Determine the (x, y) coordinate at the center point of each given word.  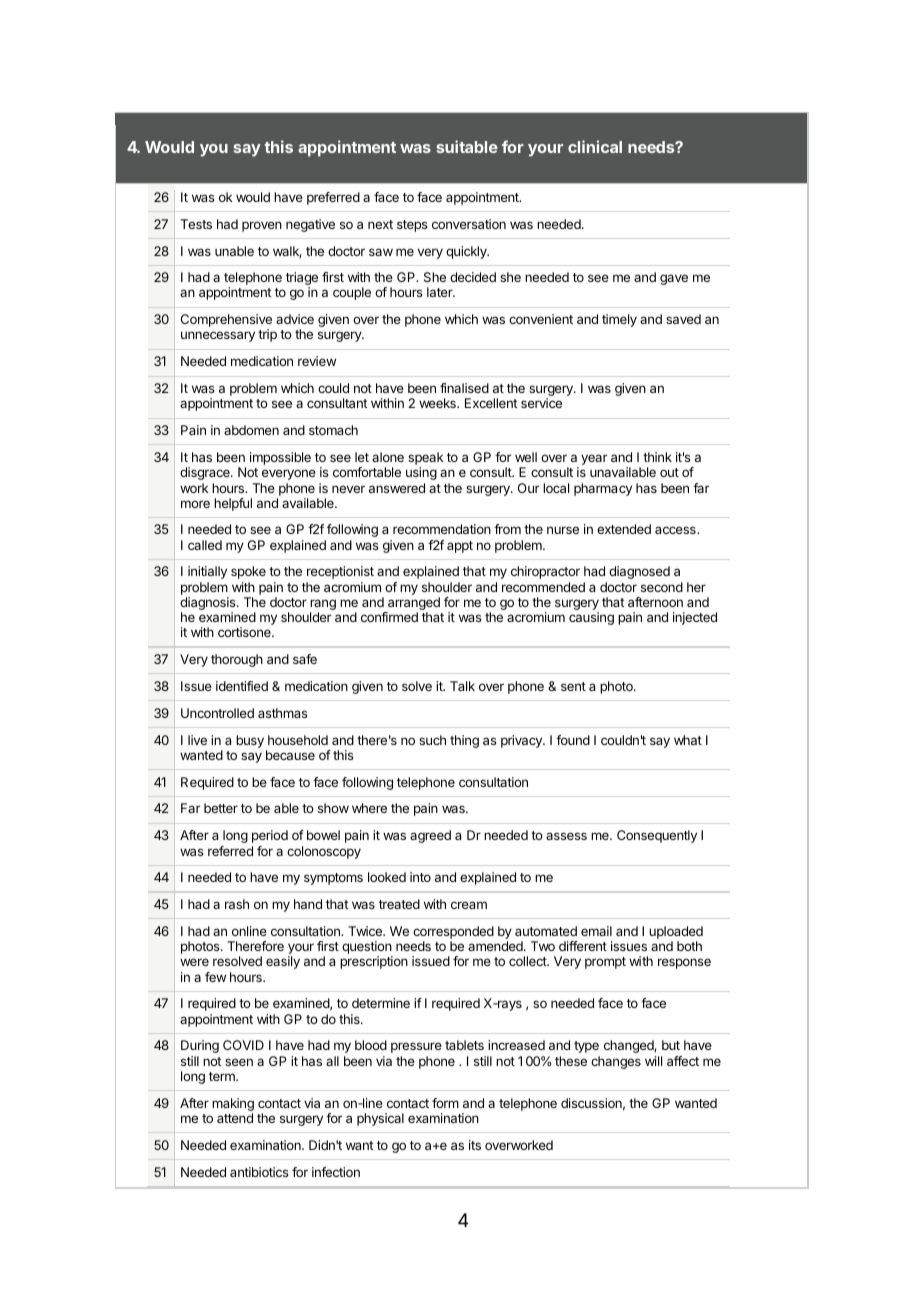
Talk (462, 686)
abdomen (251, 430)
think (657, 457)
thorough (237, 660)
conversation (469, 224)
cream (469, 905)
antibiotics (259, 1172)
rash (237, 904)
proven (262, 226)
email (596, 931)
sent (573, 686)
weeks (438, 403)
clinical (595, 146)
